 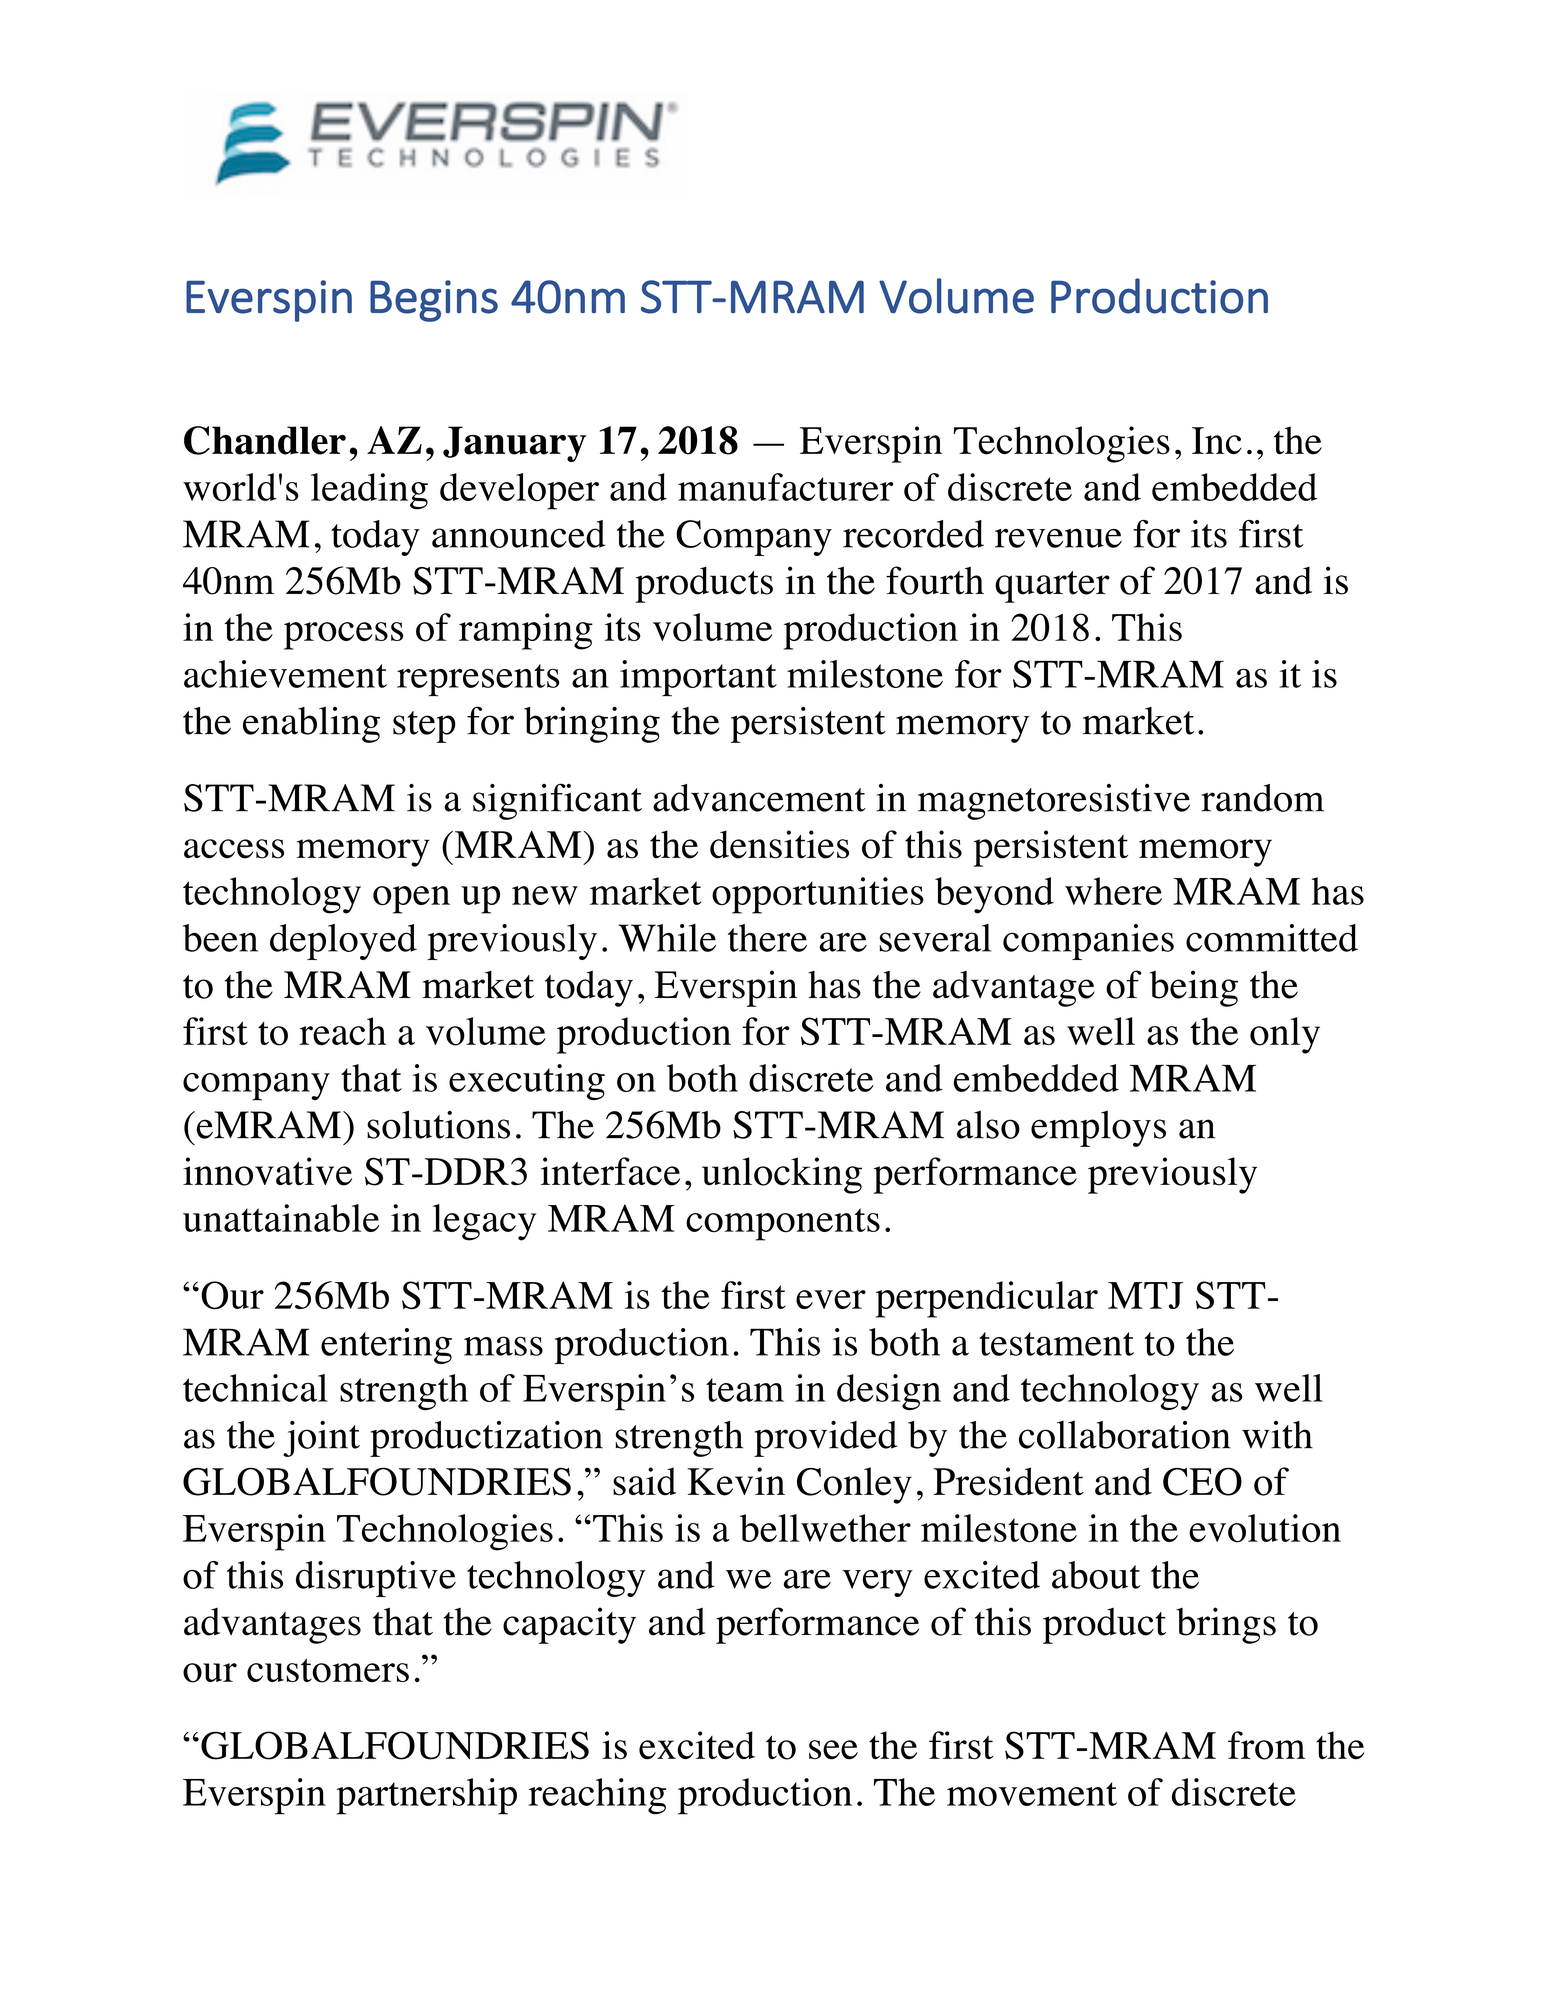 What do you see at coordinates (438, 1124) in the screenshot?
I see `solutions` at bounding box center [438, 1124].
